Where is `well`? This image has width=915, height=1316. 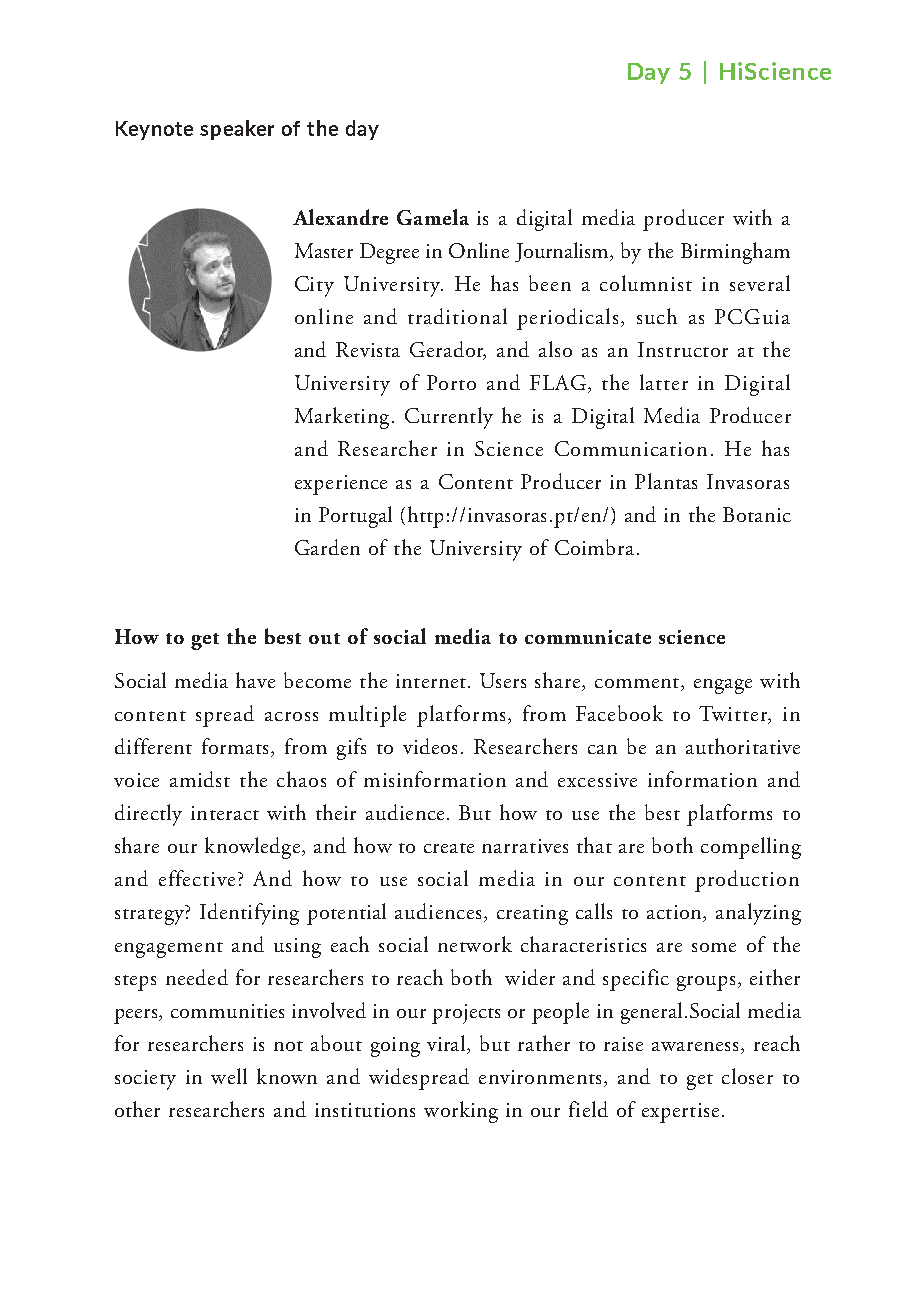 well is located at coordinates (229, 1076).
